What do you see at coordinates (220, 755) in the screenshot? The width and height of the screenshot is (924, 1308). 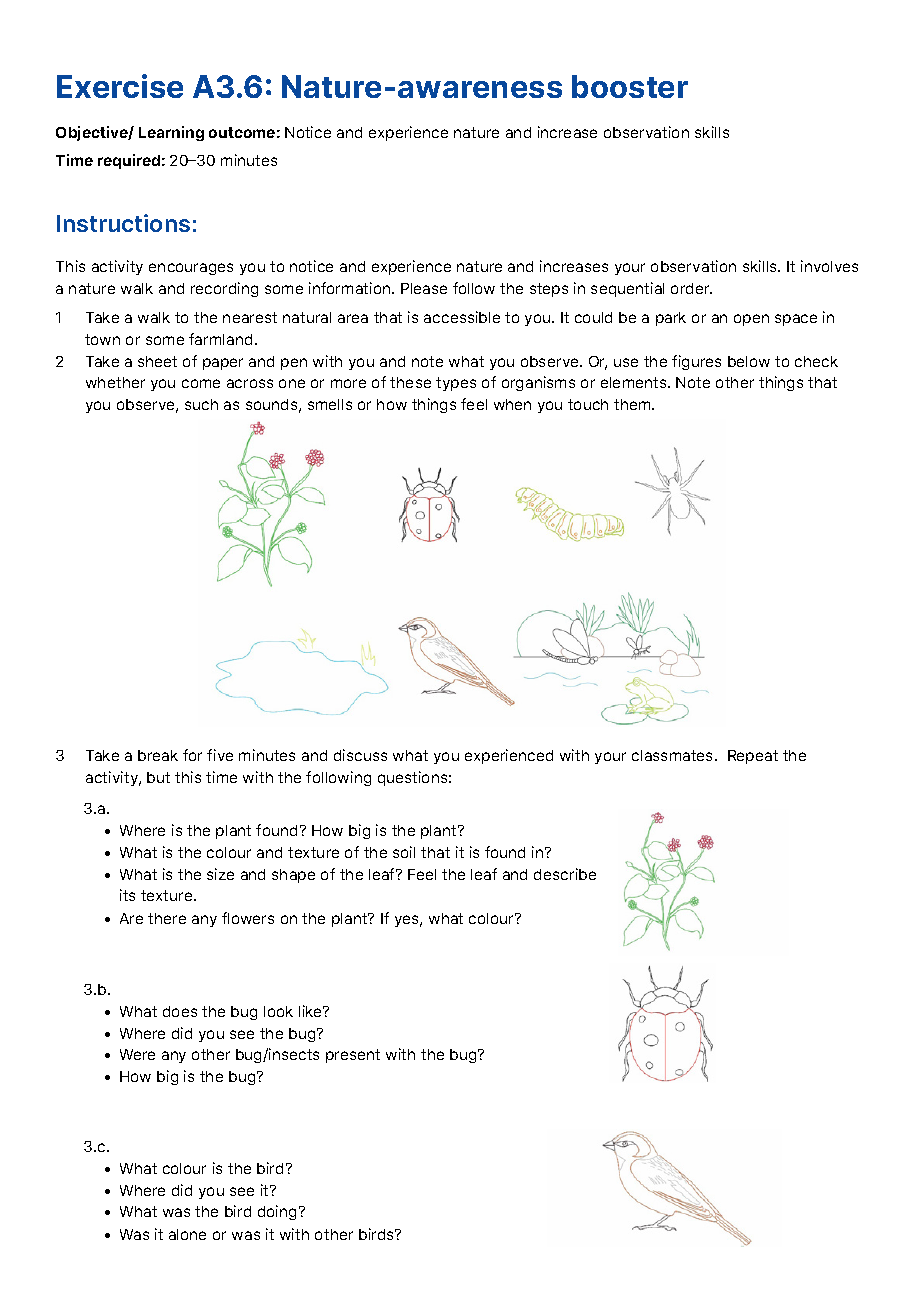 I see `five` at bounding box center [220, 755].
